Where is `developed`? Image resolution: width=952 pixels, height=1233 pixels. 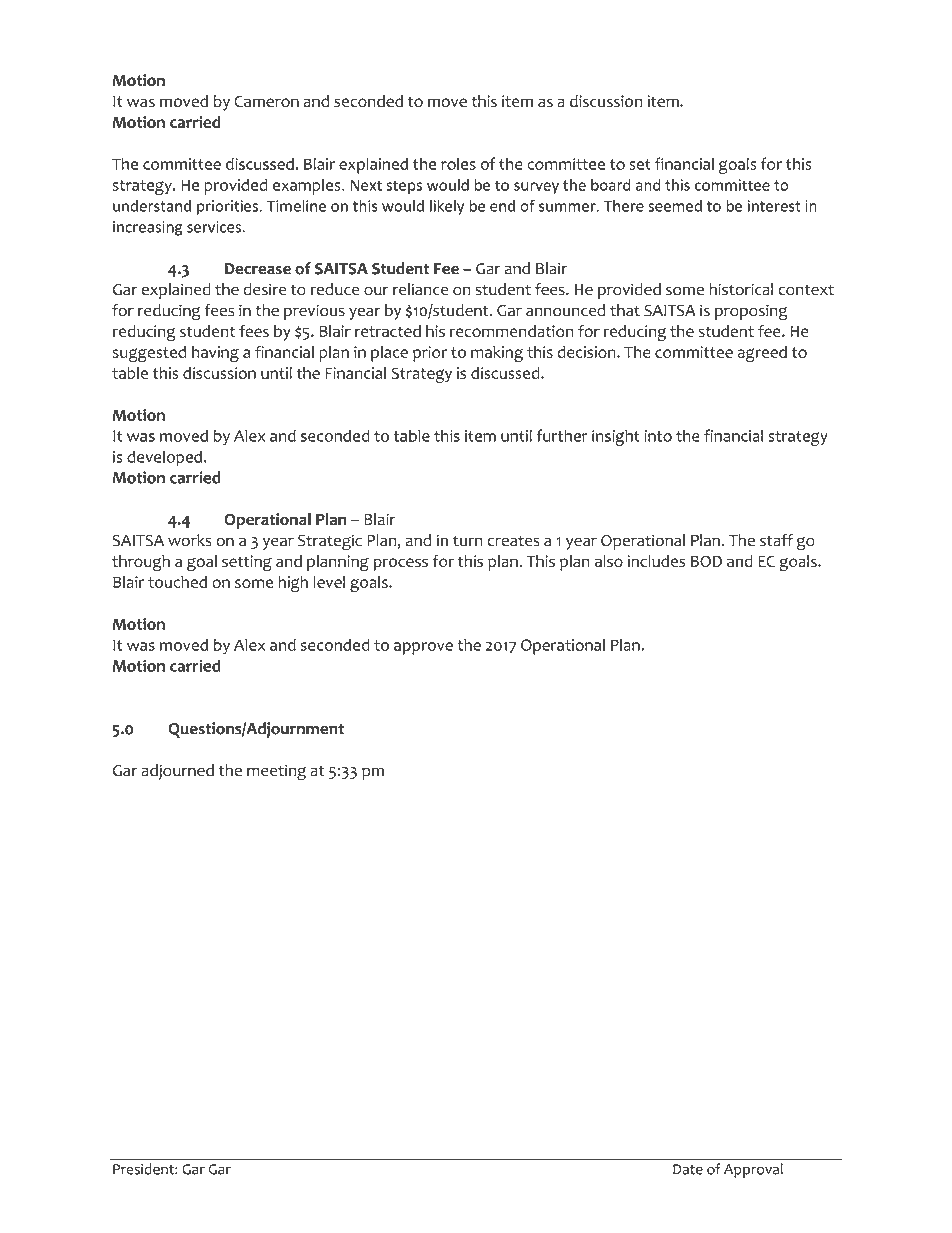
developed is located at coordinates (164, 458).
